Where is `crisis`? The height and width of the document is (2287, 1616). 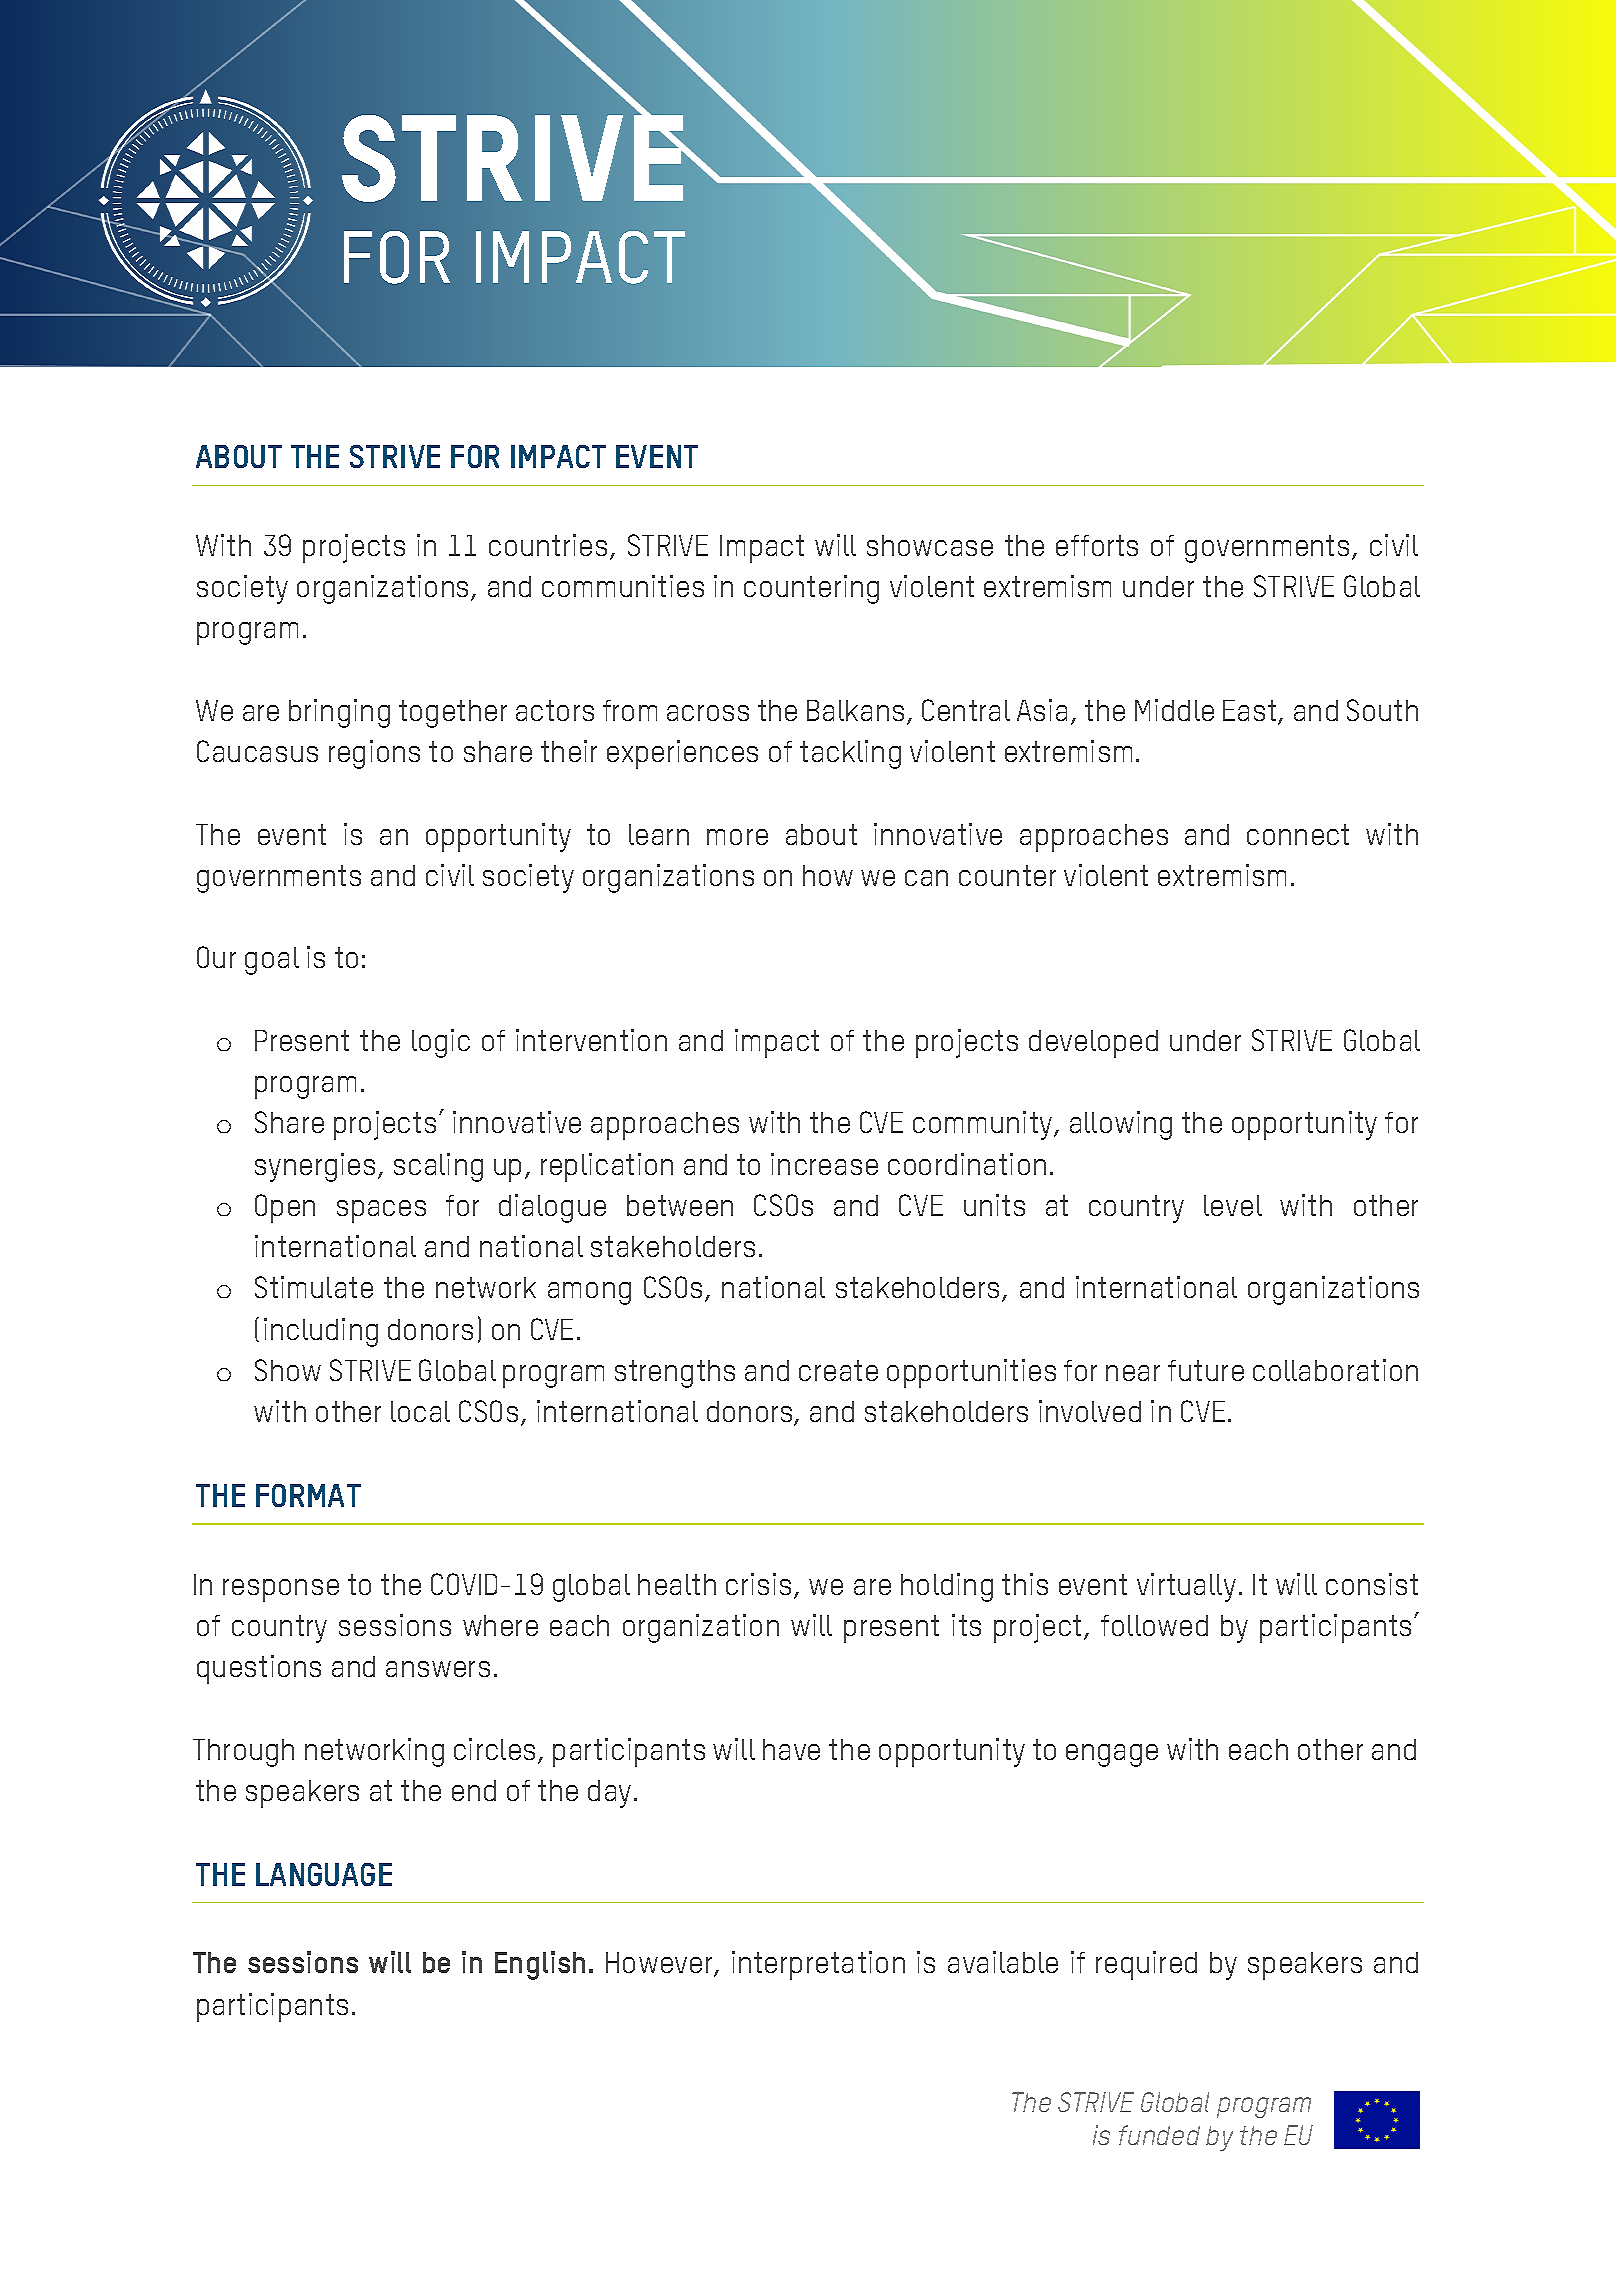
crisis is located at coordinates (760, 1585).
